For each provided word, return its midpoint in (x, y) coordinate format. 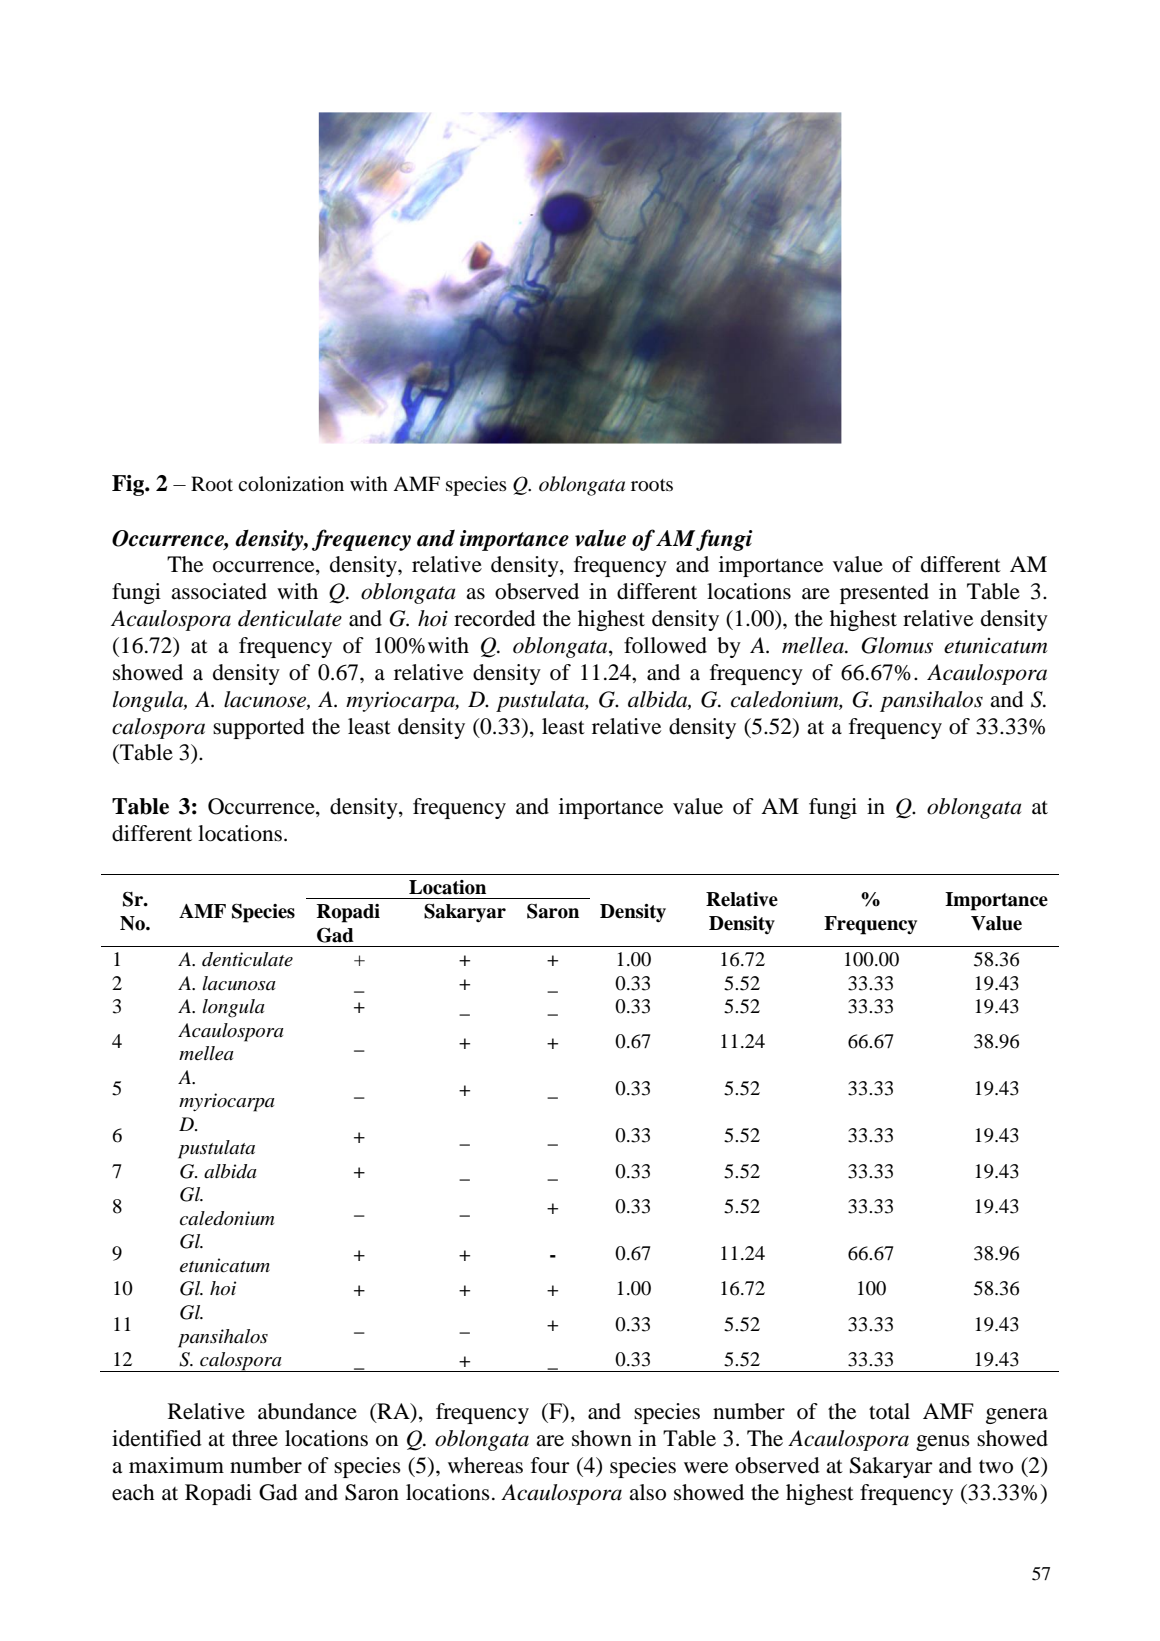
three (255, 1438)
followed (665, 645)
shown (602, 1438)
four (550, 1465)
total (889, 1411)
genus (943, 1443)
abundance (307, 1411)
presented (884, 593)
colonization (291, 484)
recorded (495, 618)
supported (259, 728)
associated (219, 591)
